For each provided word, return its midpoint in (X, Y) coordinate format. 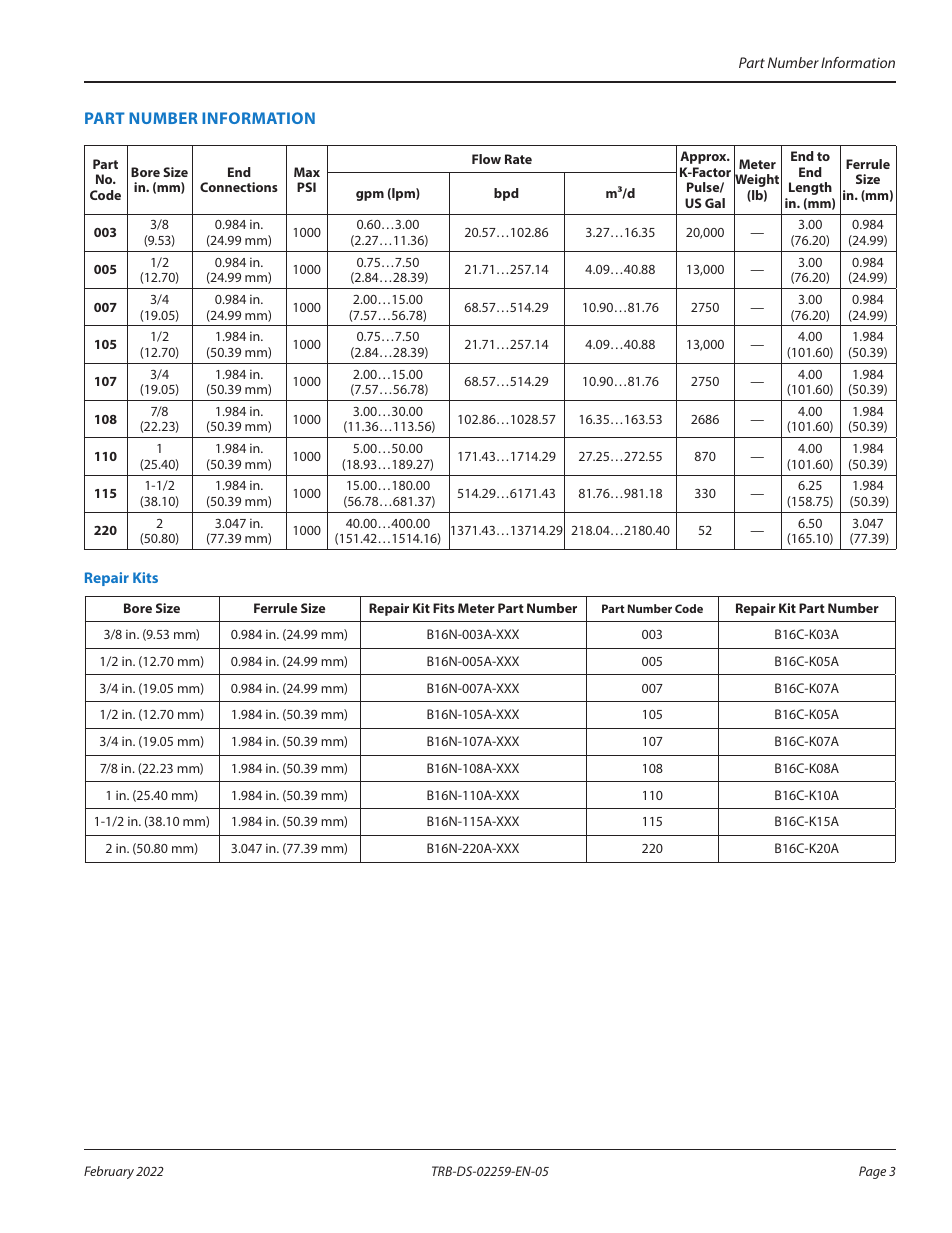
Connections (239, 187)
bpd (506, 194)
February (109, 1172)
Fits (444, 608)
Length (810, 188)
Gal (715, 203)
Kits (145, 577)
